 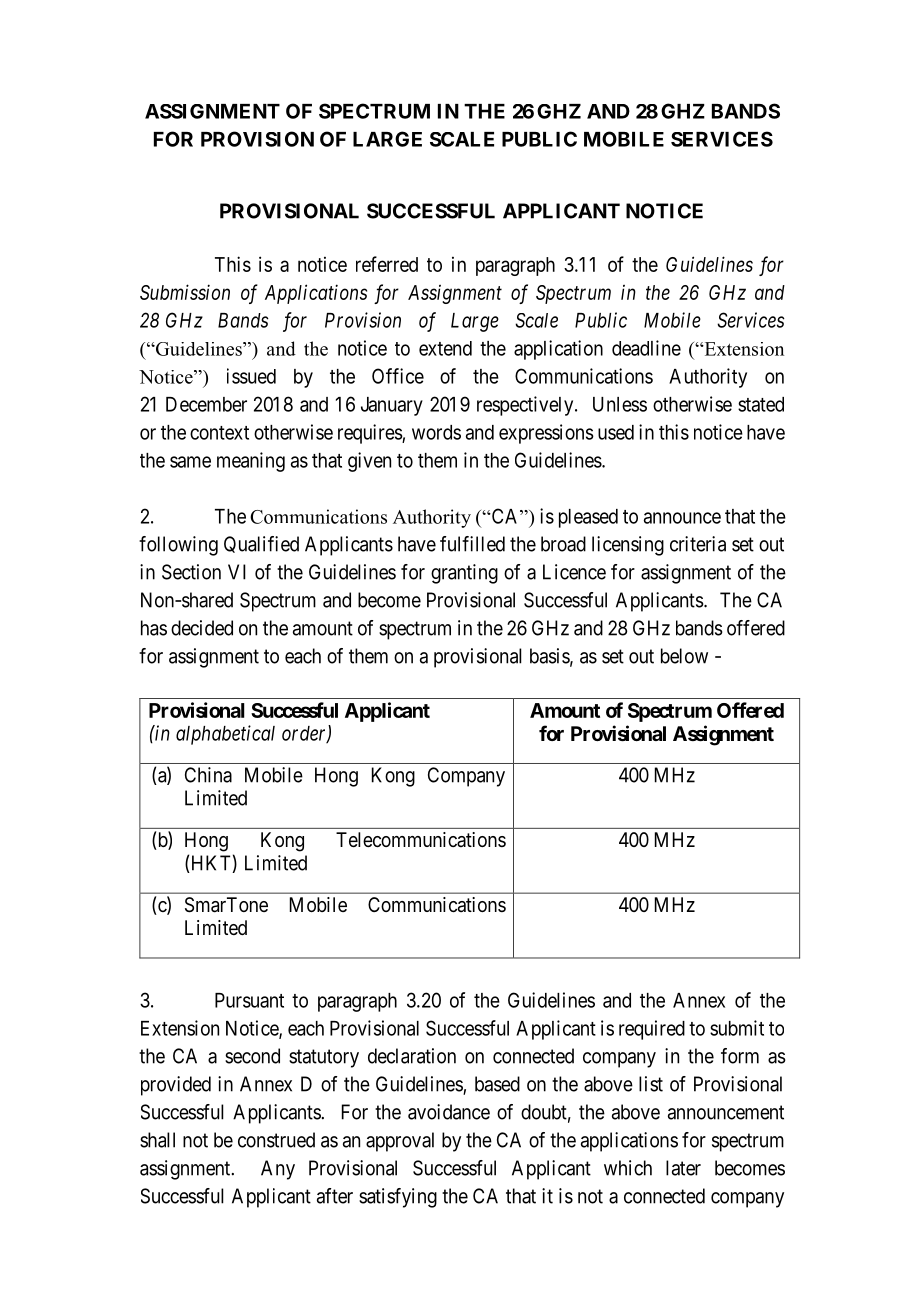 What do you see at coordinates (472, 544) in the screenshot?
I see `fulfilled` at bounding box center [472, 544].
